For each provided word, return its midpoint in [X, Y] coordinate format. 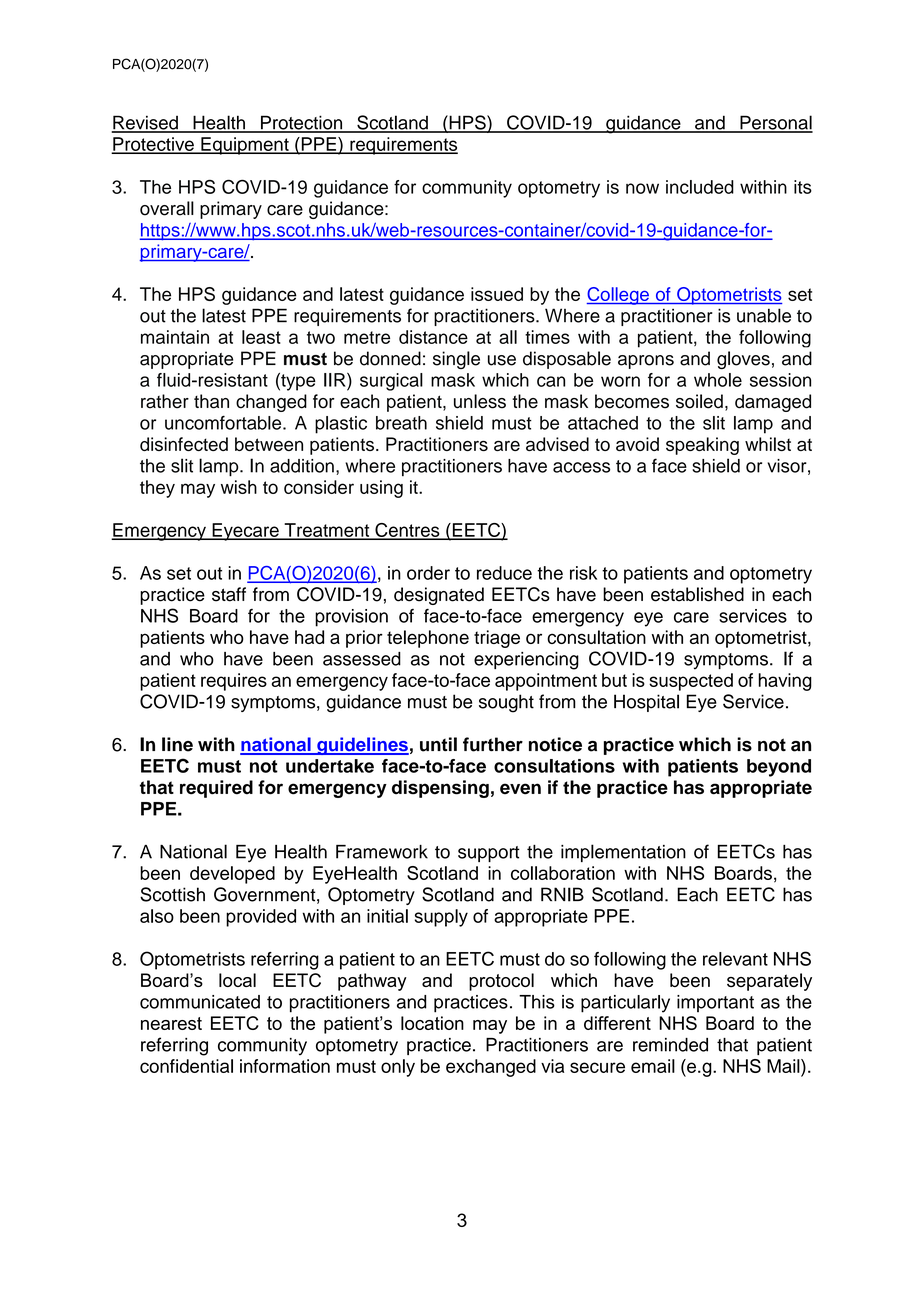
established [697, 594]
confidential [186, 1066]
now [642, 188]
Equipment [245, 146]
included [700, 187]
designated [439, 596]
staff [229, 594]
